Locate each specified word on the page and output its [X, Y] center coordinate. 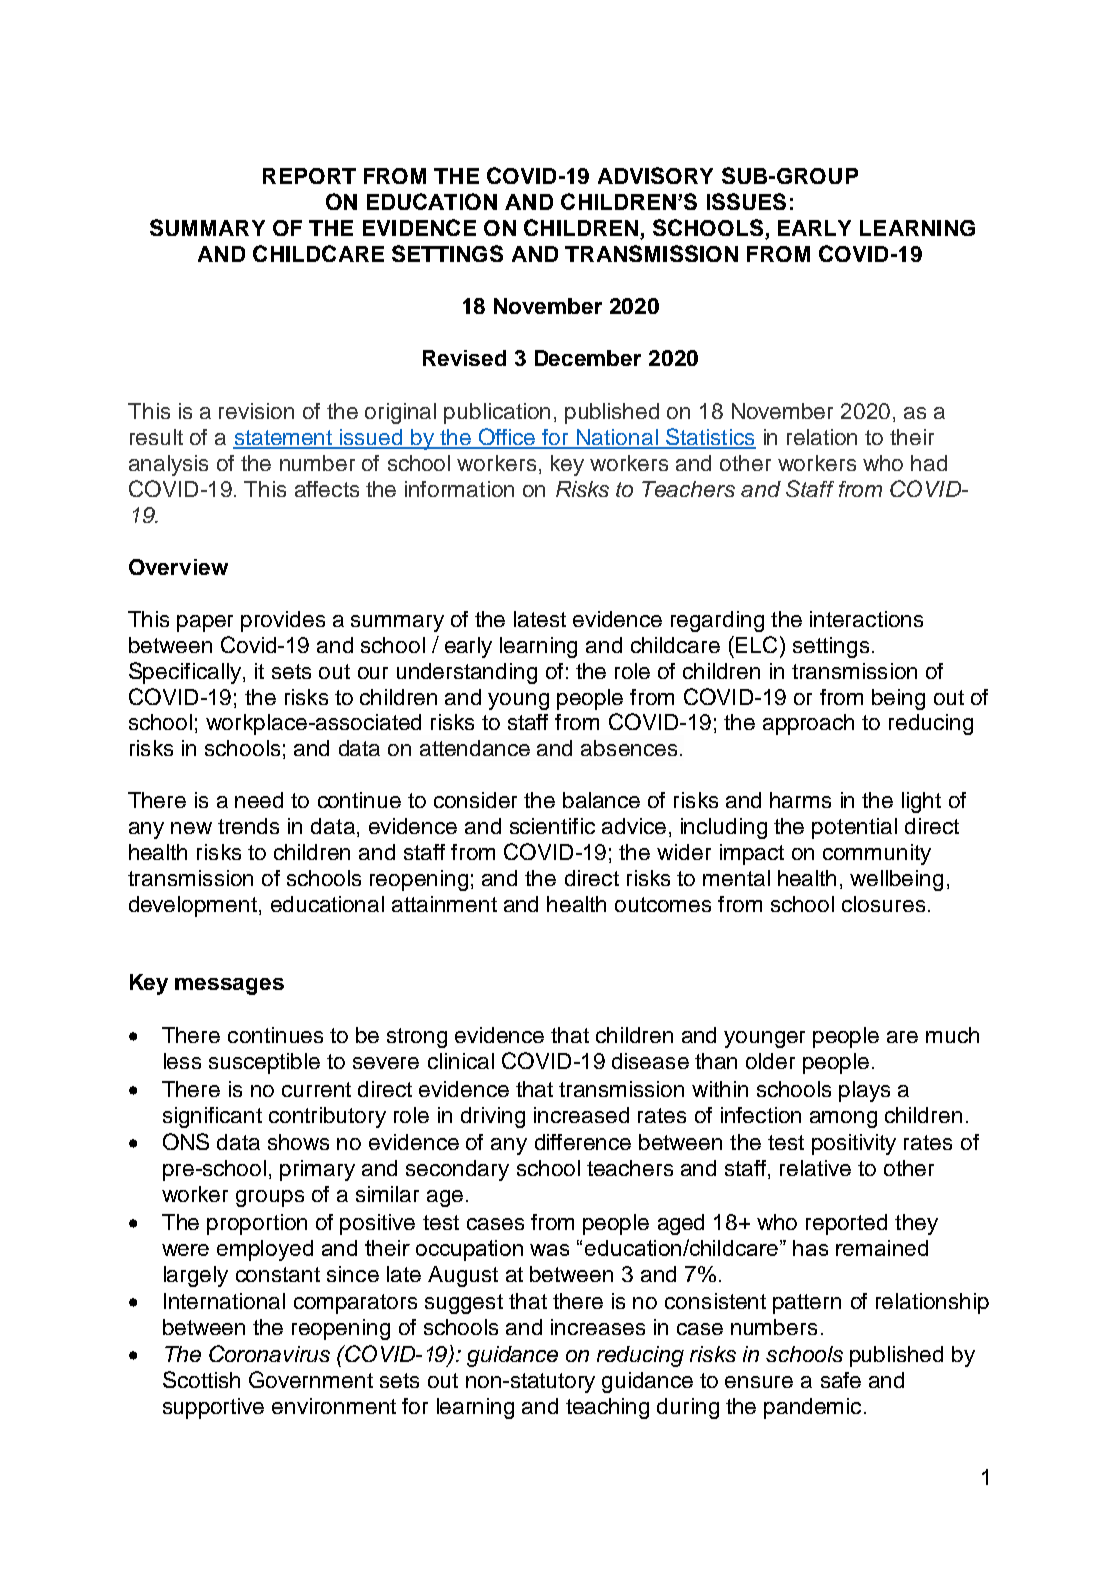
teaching [607, 1408]
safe [841, 1380]
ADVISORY [655, 175]
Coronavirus [269, 1353]
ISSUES [746, 201]
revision [256, 411]
